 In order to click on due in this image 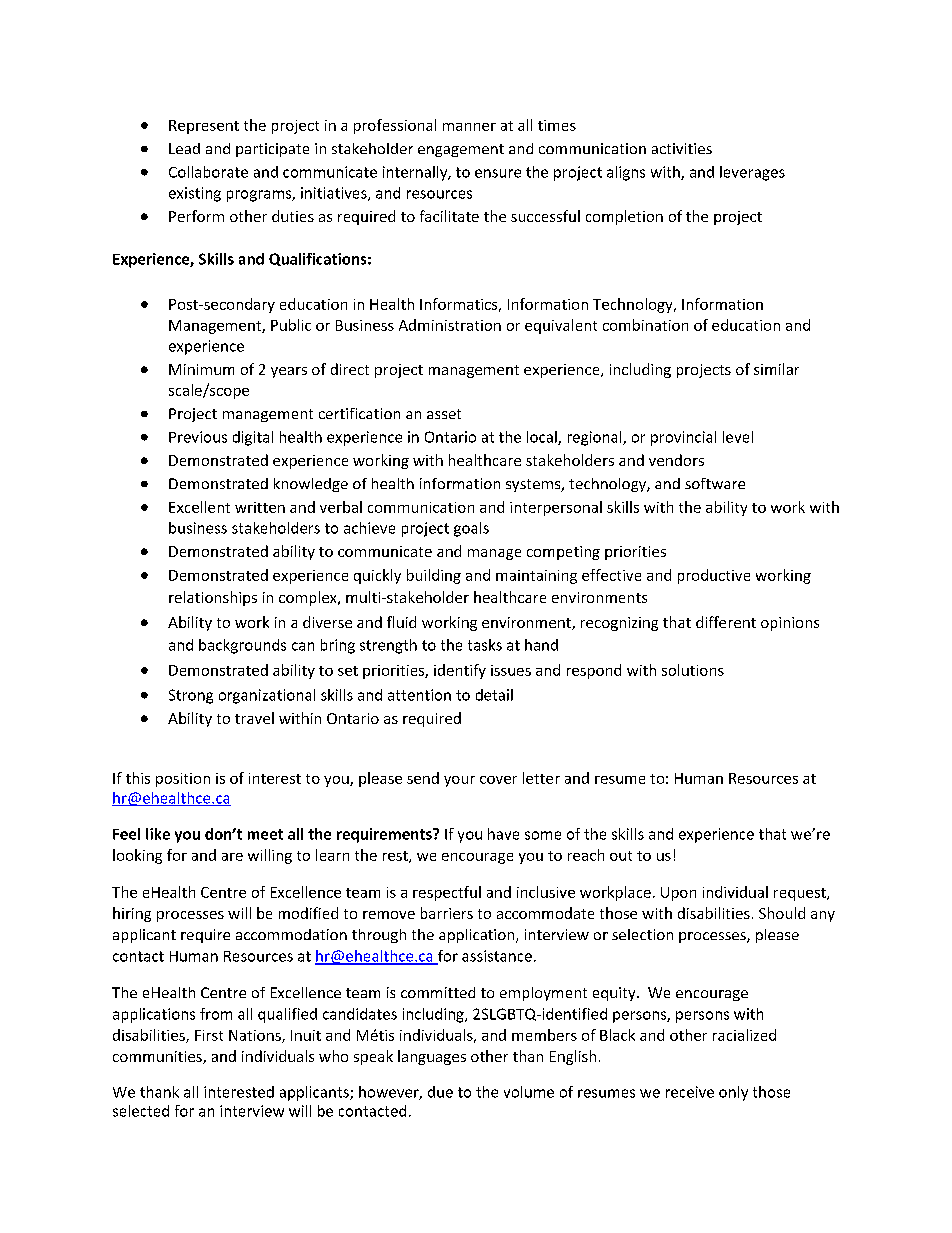, I will do `click(440, 1092)`.
